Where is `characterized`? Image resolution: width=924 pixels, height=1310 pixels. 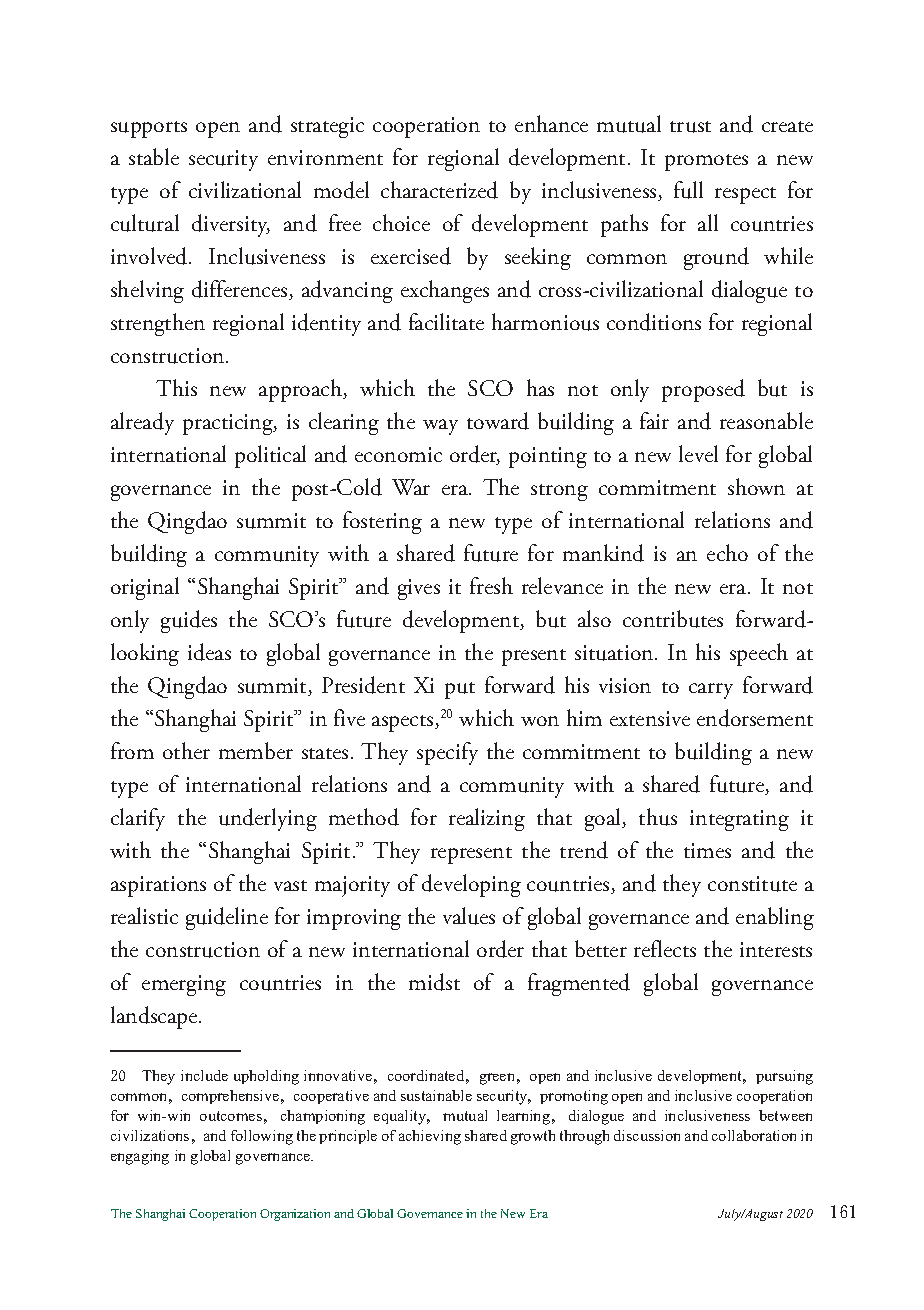
characterized is located at coordinates (439, 190).
